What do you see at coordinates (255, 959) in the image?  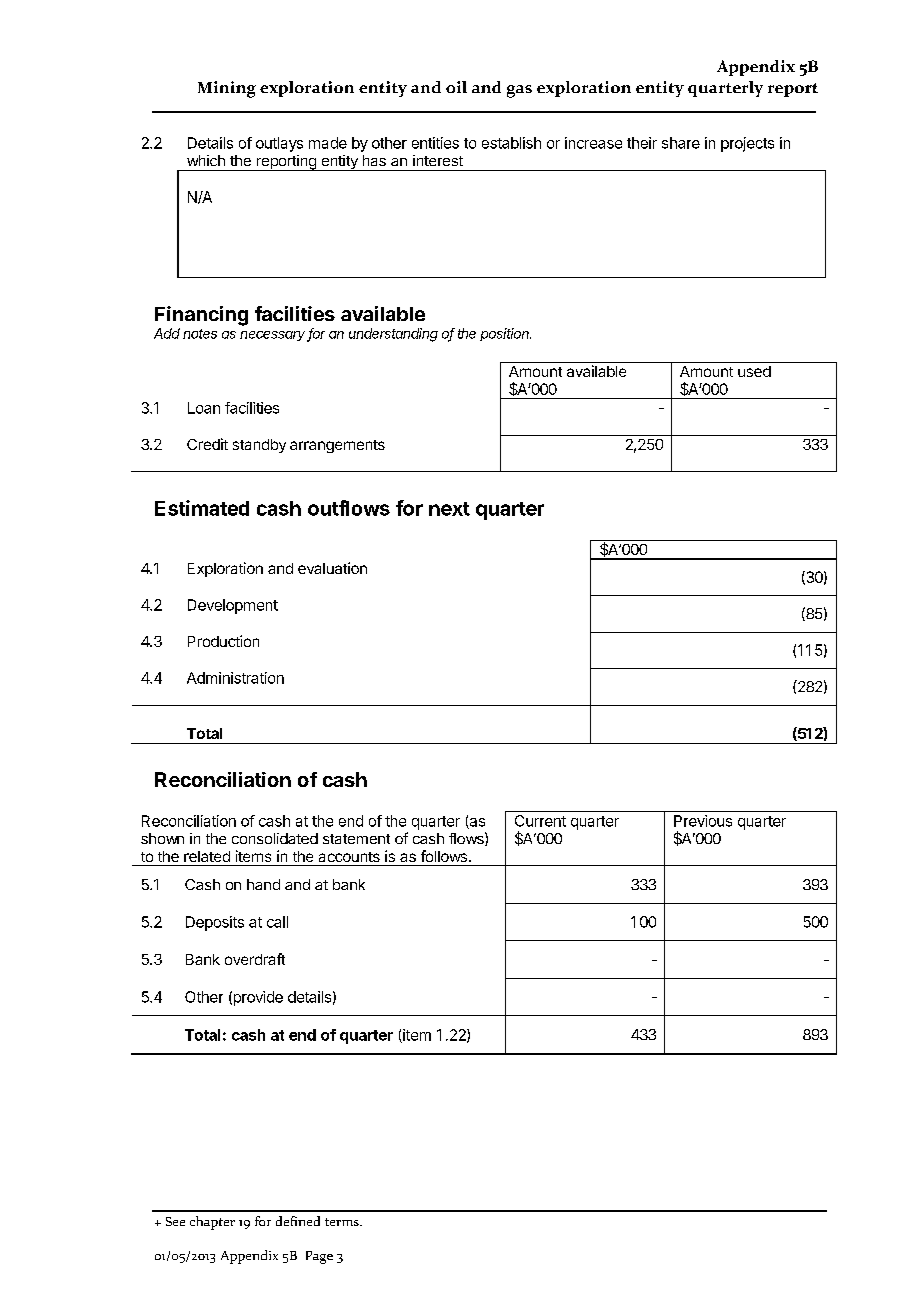 I see `overdraft` at bounding box center [255, 959].
